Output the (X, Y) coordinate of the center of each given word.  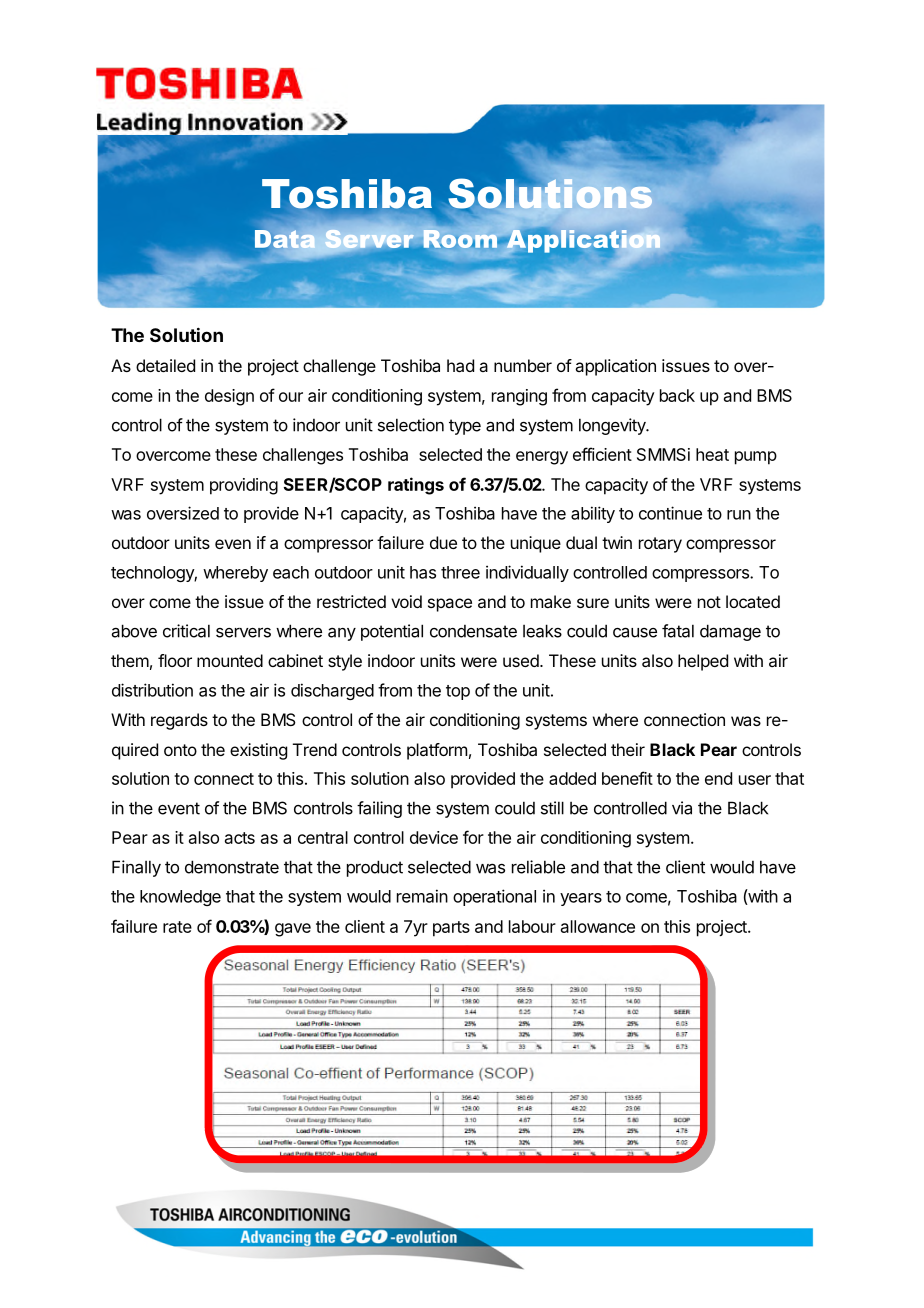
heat (712, 454)
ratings (416, 486)
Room (460, 240)
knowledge (180, 898)
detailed (165, 365)
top (458, 692)
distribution (152, 690)
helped (703, 662)
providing (244, 486)
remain (422, 896)
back (677, 395)
